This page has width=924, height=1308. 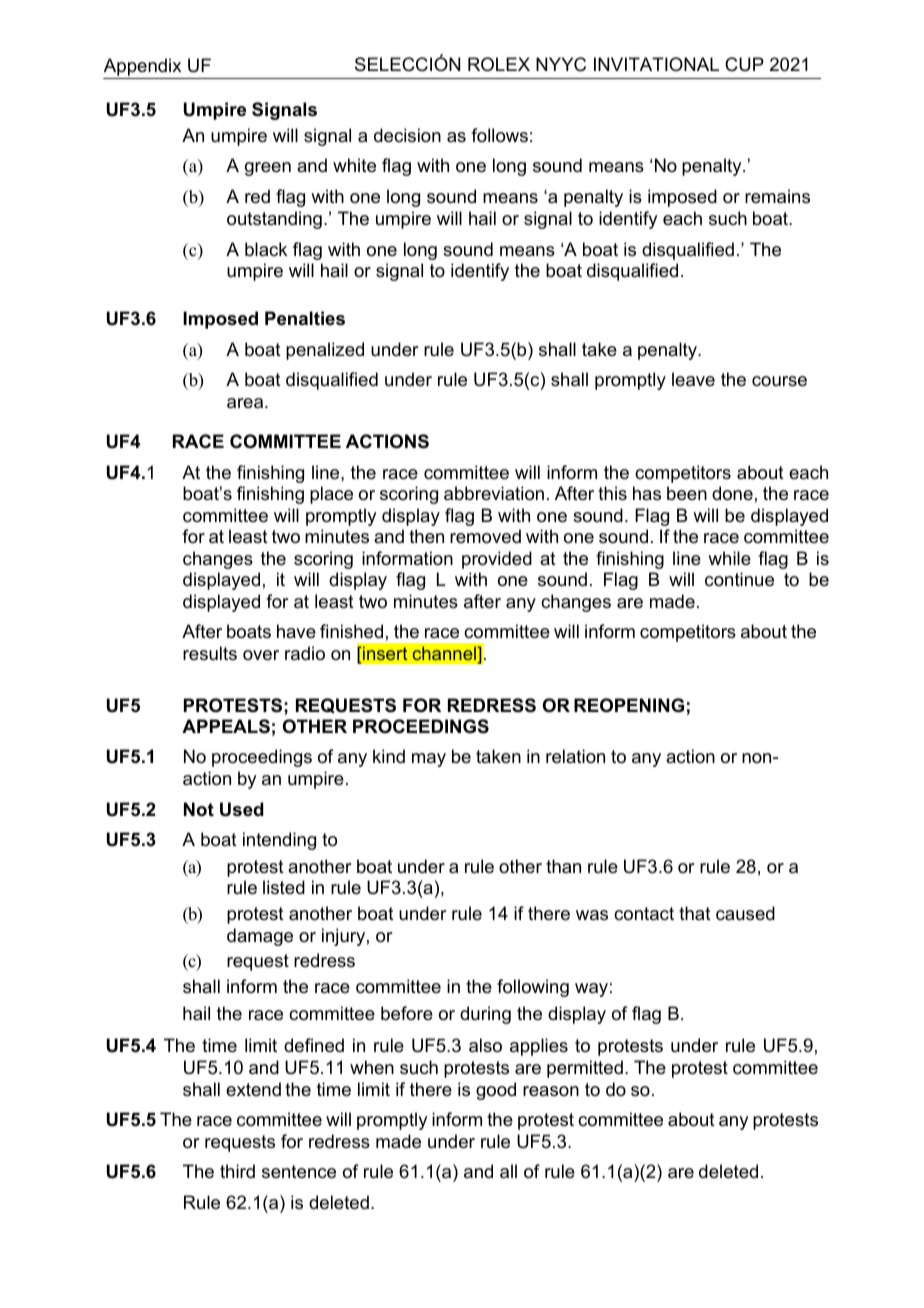 I want to click on CUP, so click(x=744, y=64).
